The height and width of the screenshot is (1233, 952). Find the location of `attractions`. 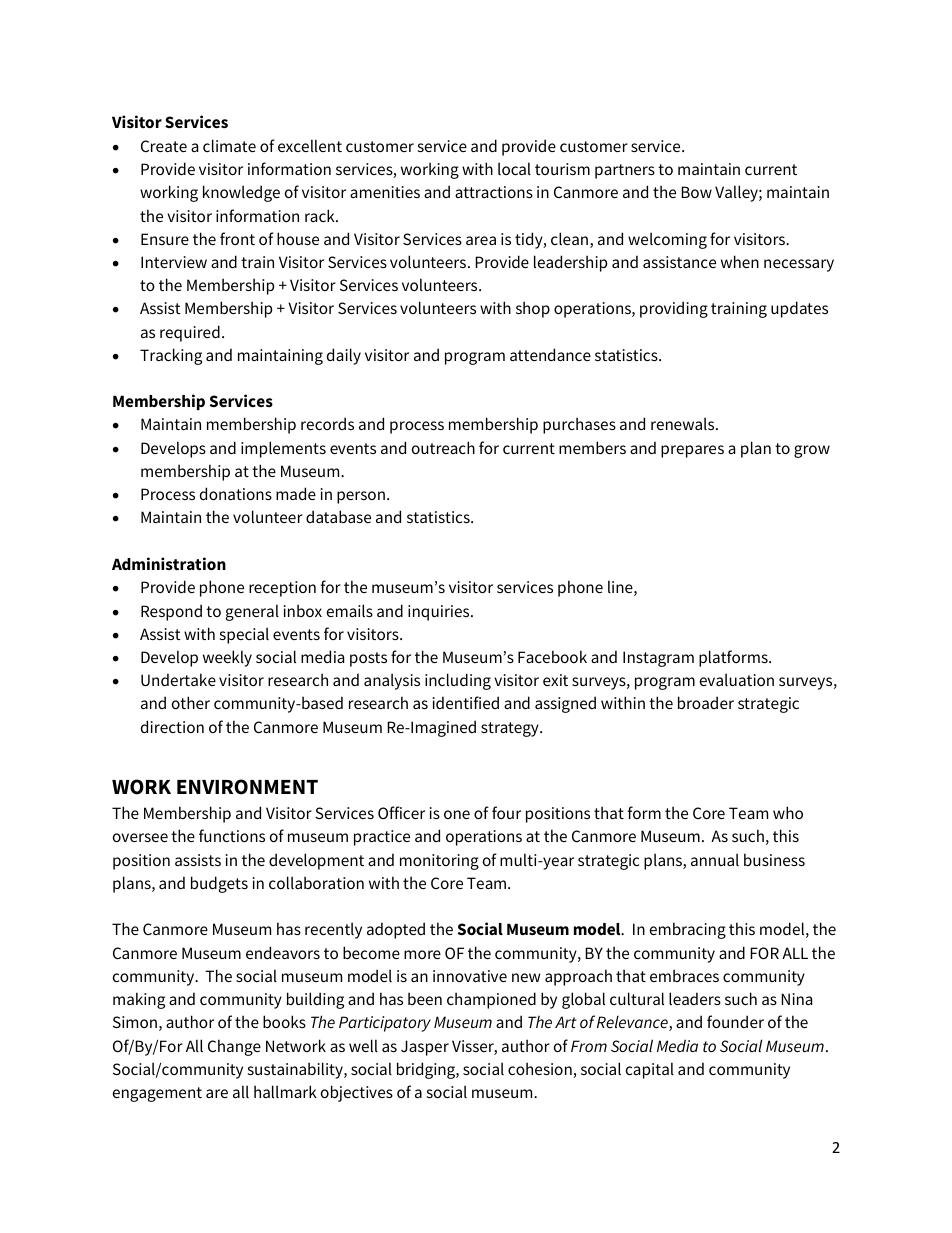

attractions is located at coordinates (494, 192).
